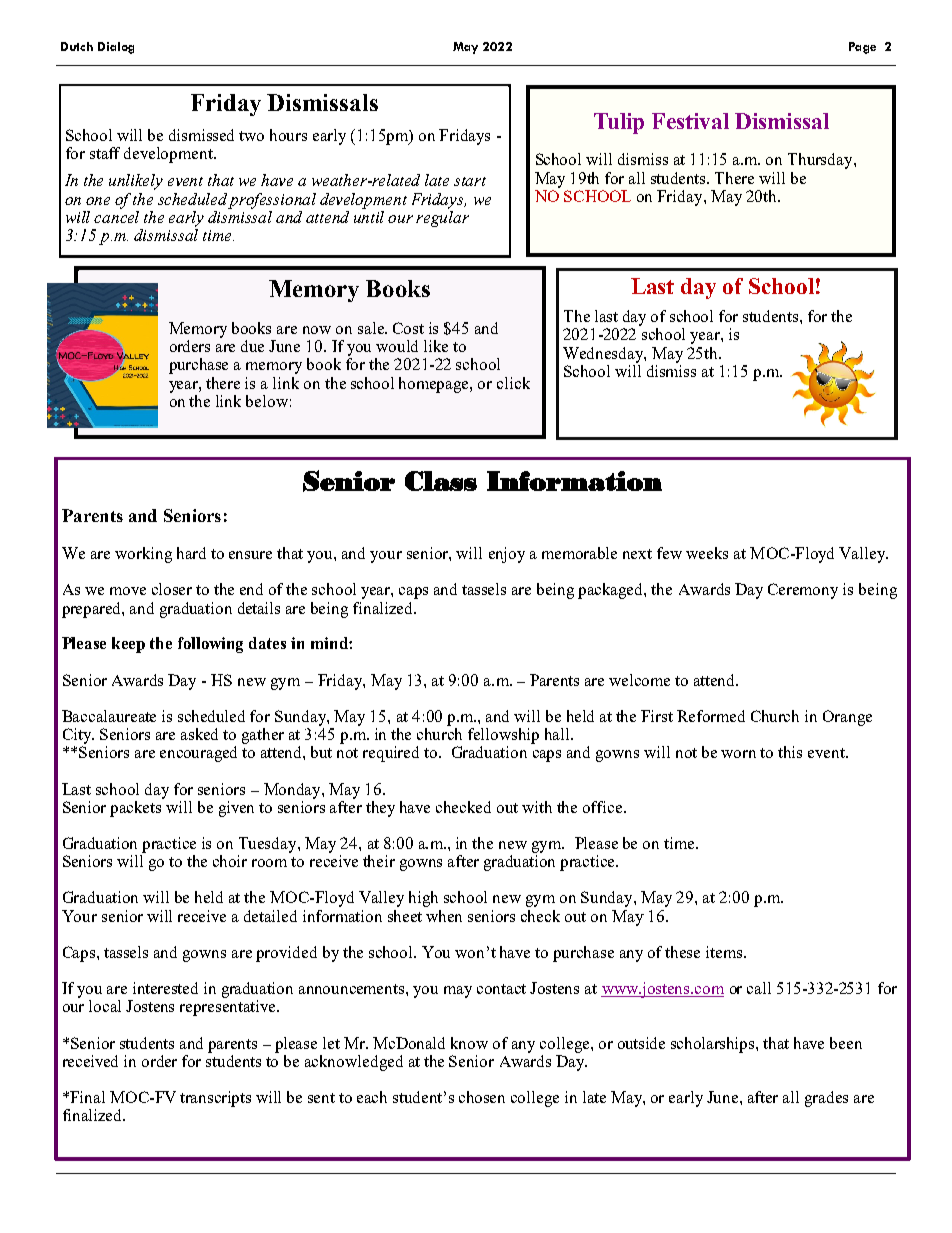  I want to click on due, so click(252, 346).
